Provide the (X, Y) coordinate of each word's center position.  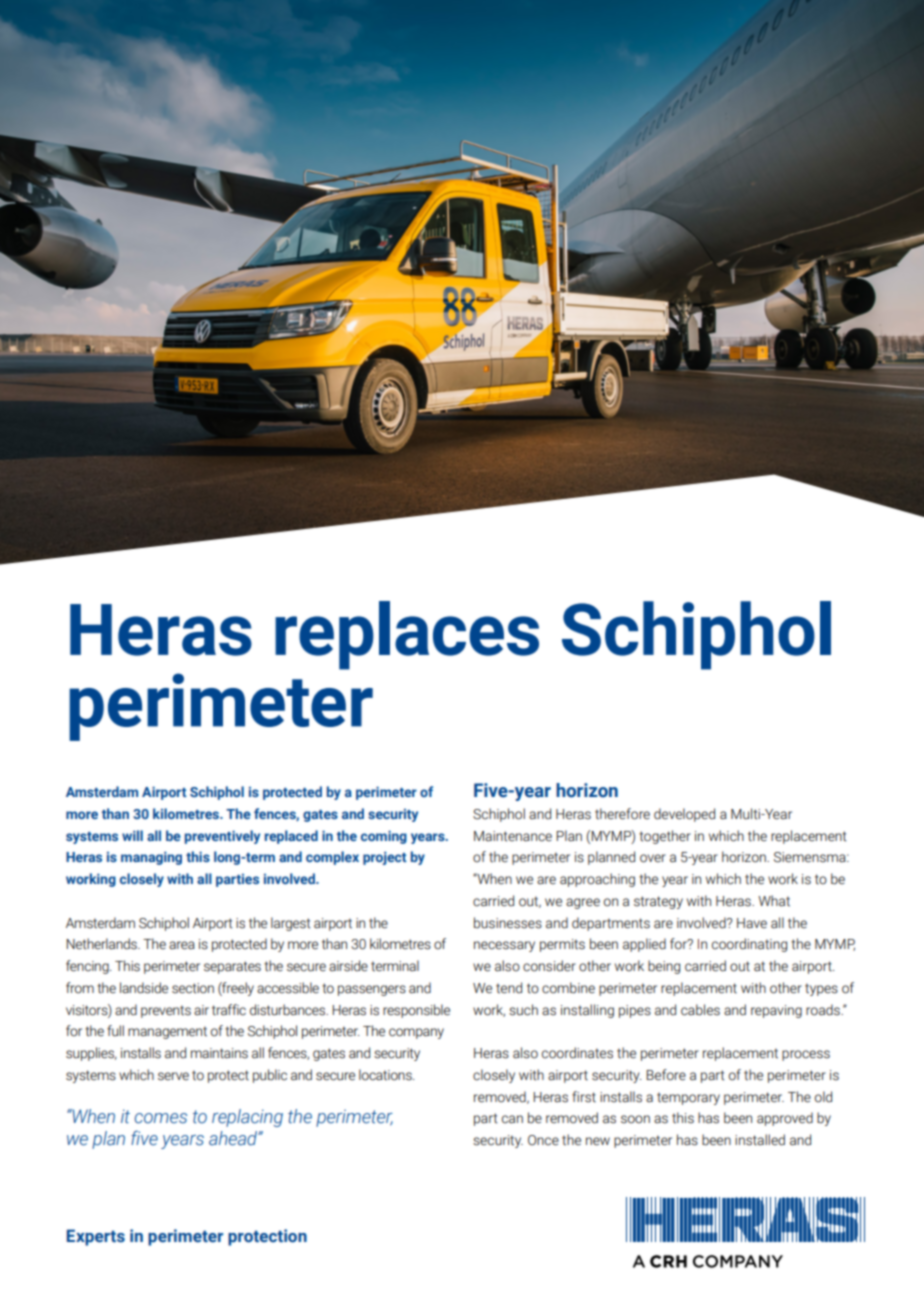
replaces (407, 635)
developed (684, 815)
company (416, 1033)
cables (700, 1010)
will (132, 835)
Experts (96, 1237)
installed (760, 1140)
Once (543, 1140)
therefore (622, 814)
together (665, 837)
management (167, 1032)
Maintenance (513, 836)
